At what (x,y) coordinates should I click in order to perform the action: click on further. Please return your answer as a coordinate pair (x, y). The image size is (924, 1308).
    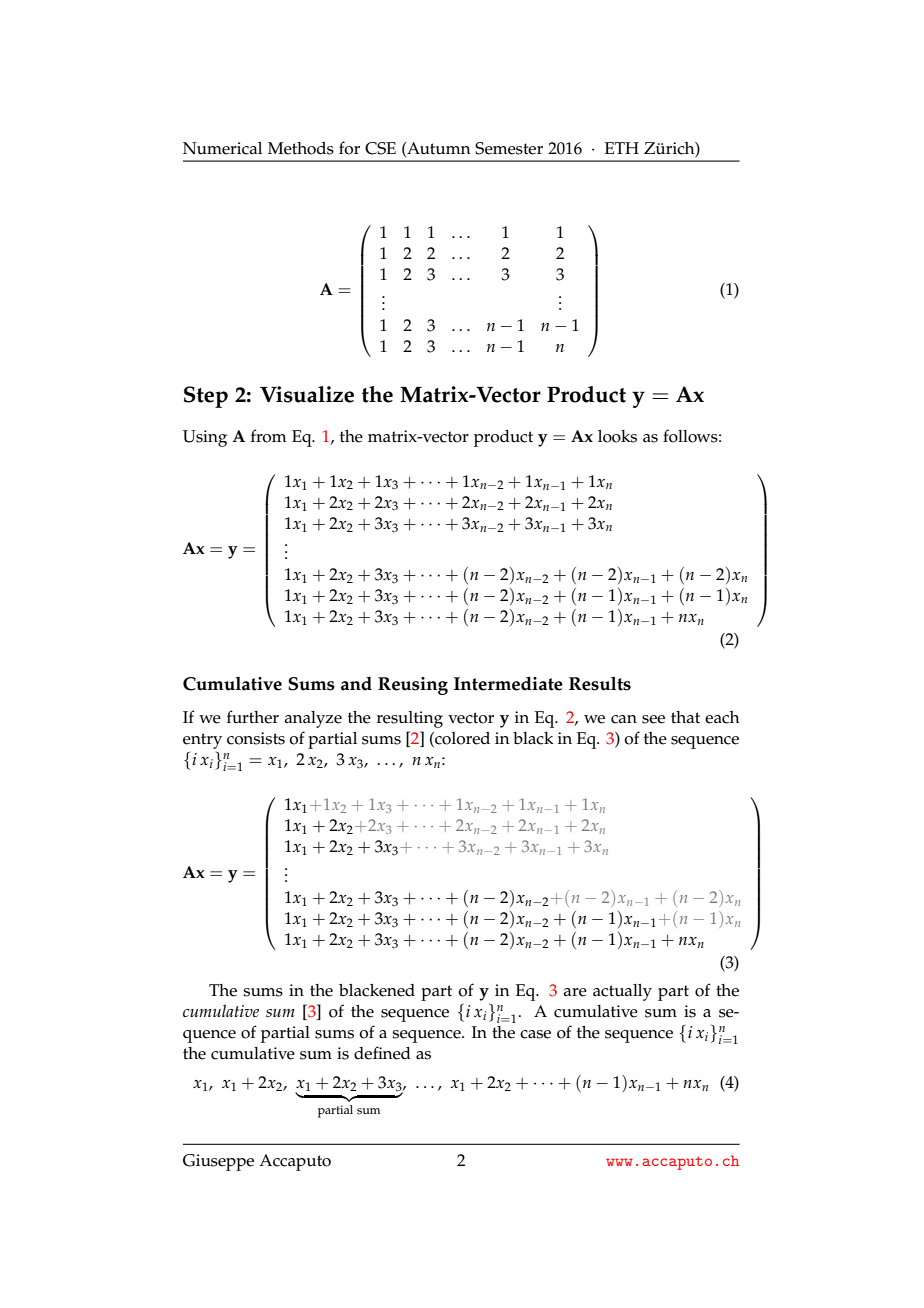
    Looking at the image, I should click on (253, 717).
